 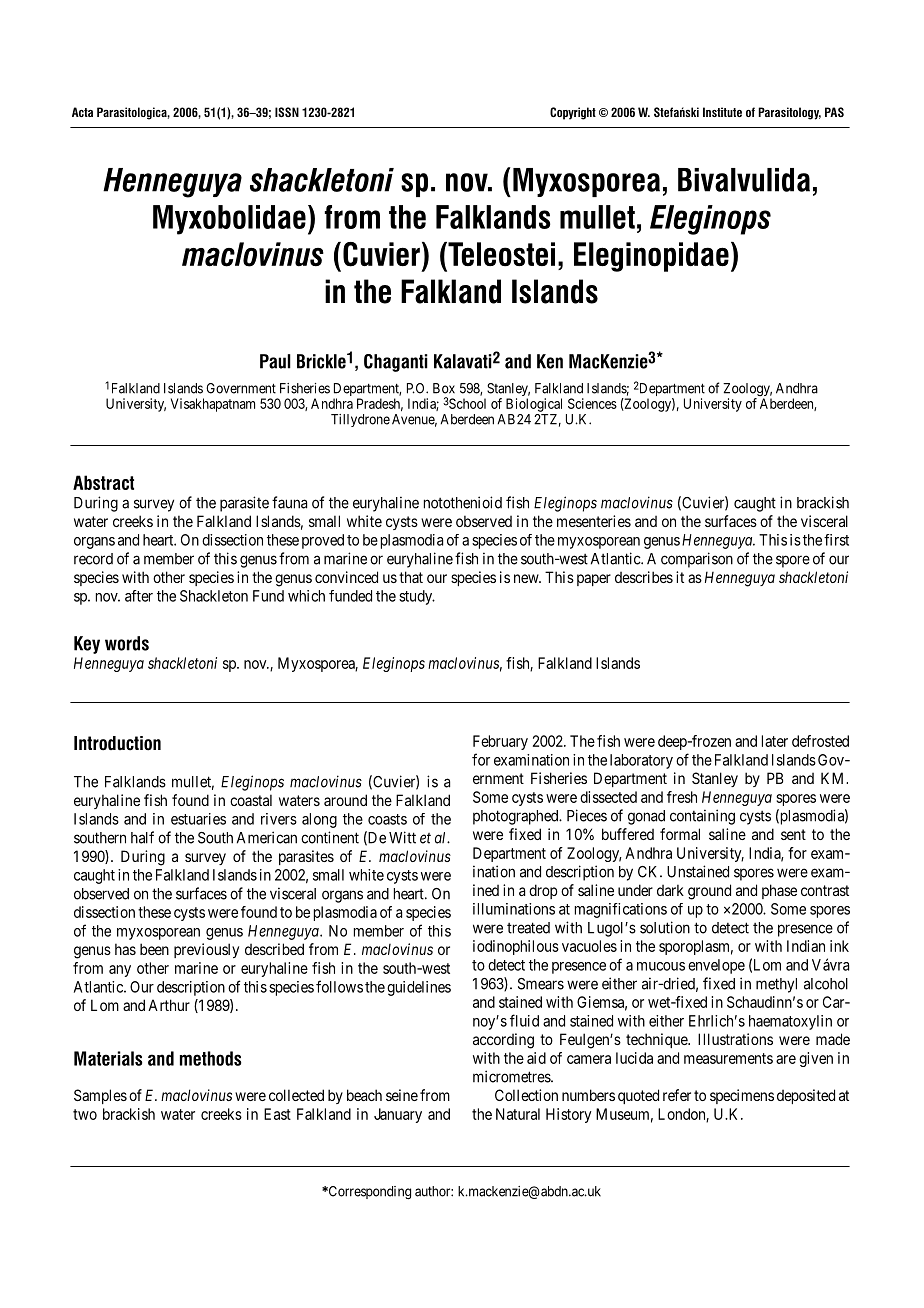 I want to click on that, so click(x=411, y=577).
